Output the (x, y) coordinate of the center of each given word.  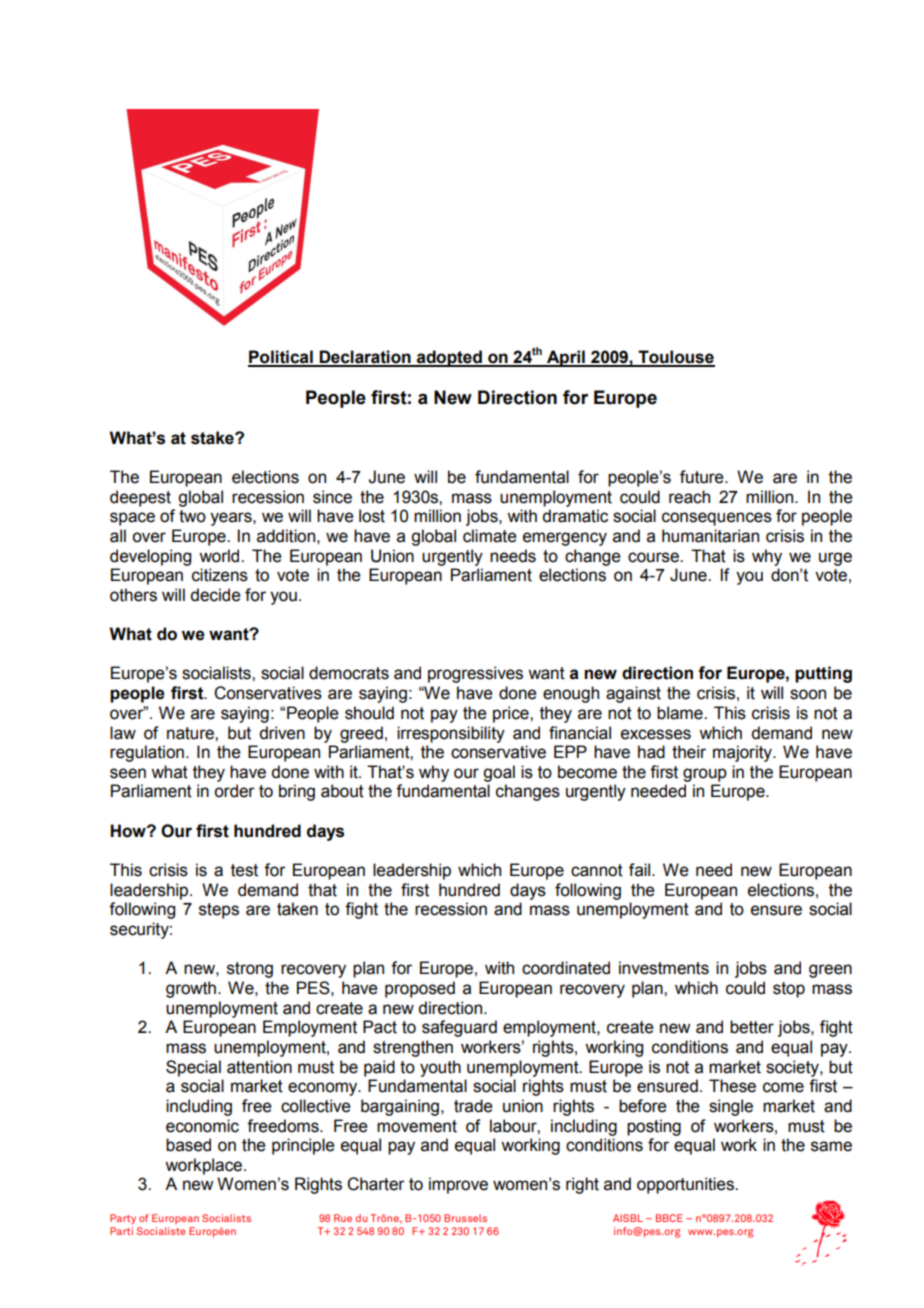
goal (499, 773)
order (234, 791)
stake (213, 438)
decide (215, 595)
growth (191, 989)
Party (123, 1219)
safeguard (459, 1028)
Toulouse (675, 358)
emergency (565, 539)
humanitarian (710, 536)
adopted (449, 358)
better (752, 1027)
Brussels (465, 1218)
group (705, 775)
